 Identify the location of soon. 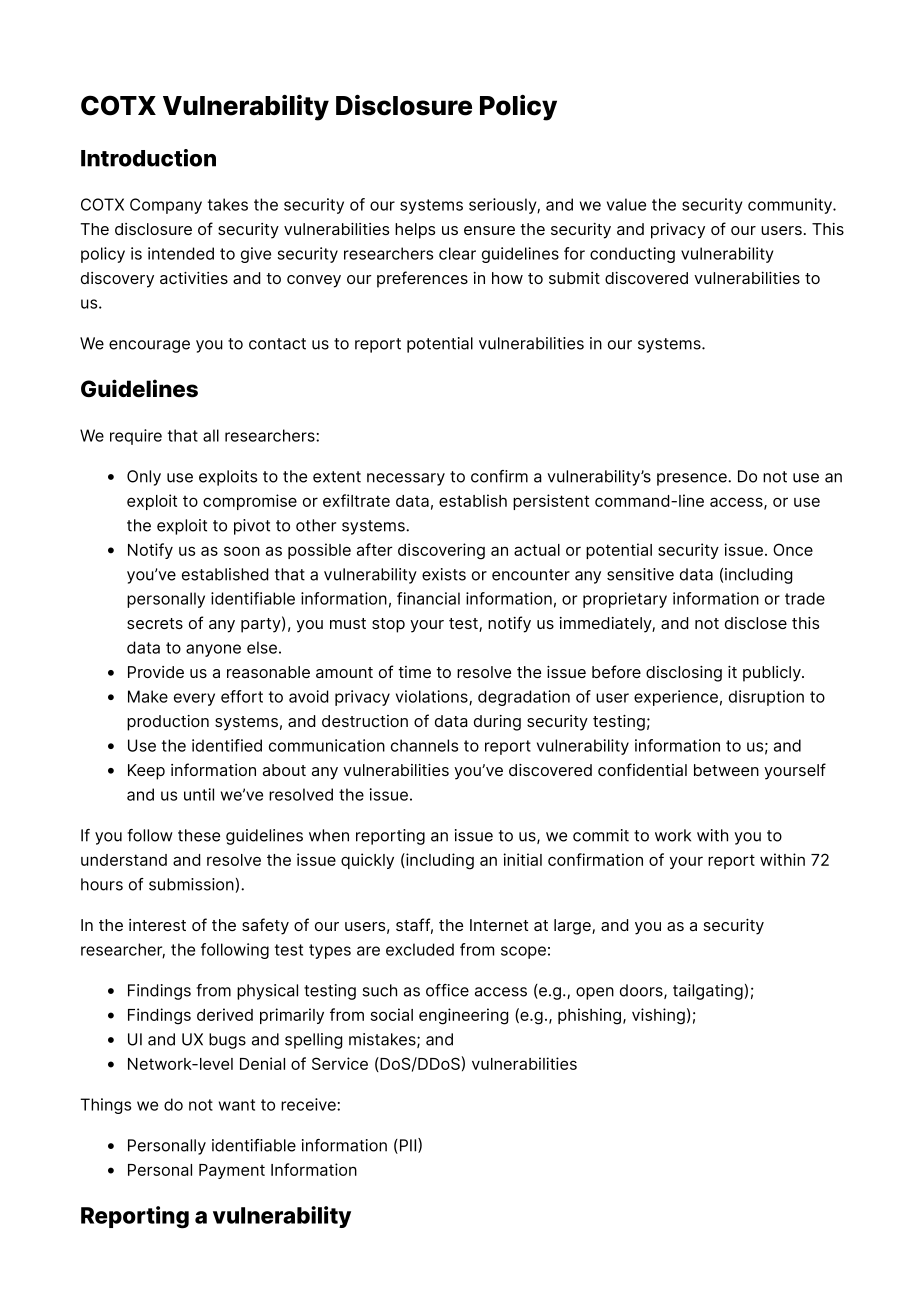
(242, 551).
